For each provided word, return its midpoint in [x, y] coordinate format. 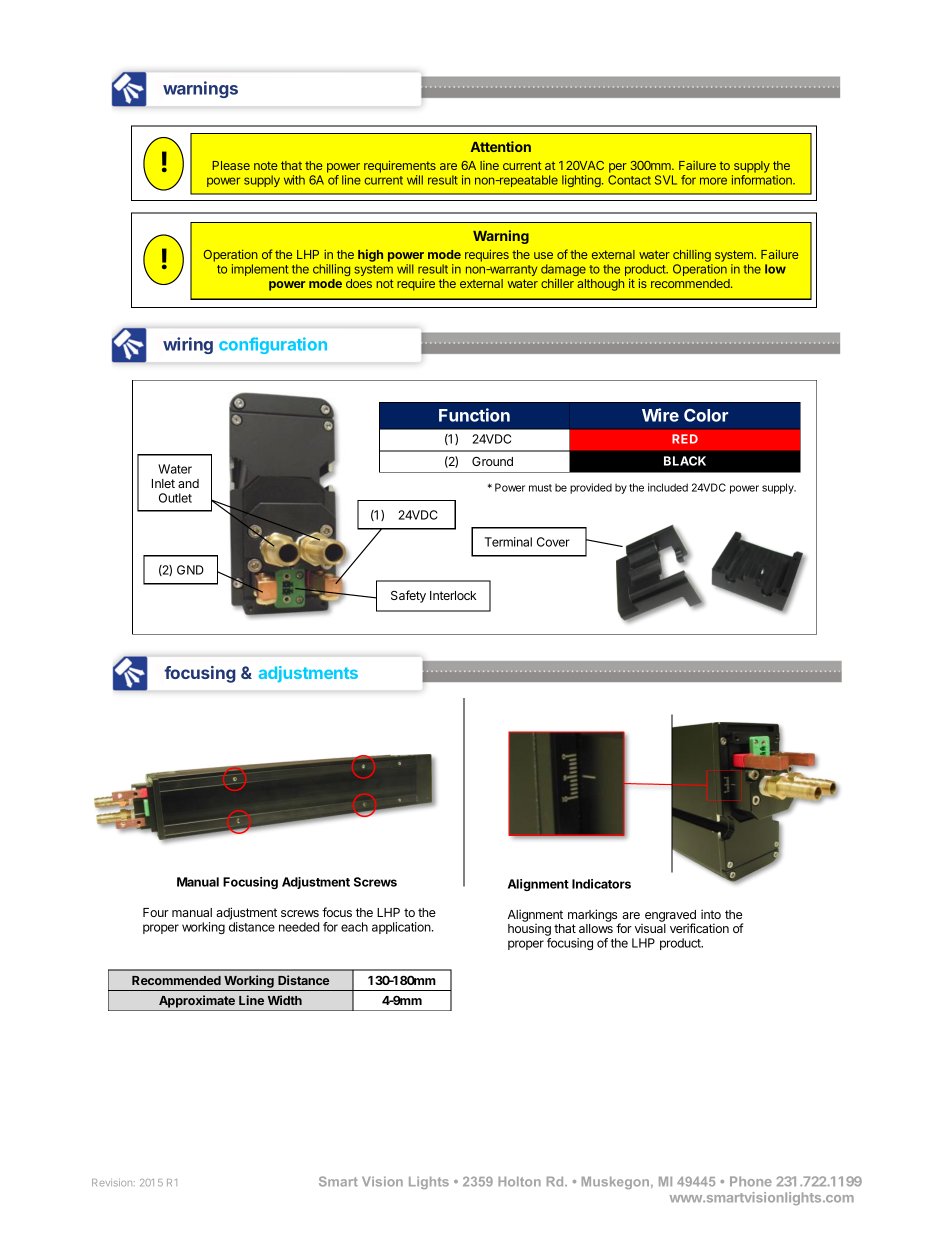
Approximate [197, 1001]
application [402, 928]
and [188, 483]
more [713, 181]
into [711, 914]
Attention [501, 146]
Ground [492, 461]
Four [156, 912]
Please [231, 165]
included [668, 487]
